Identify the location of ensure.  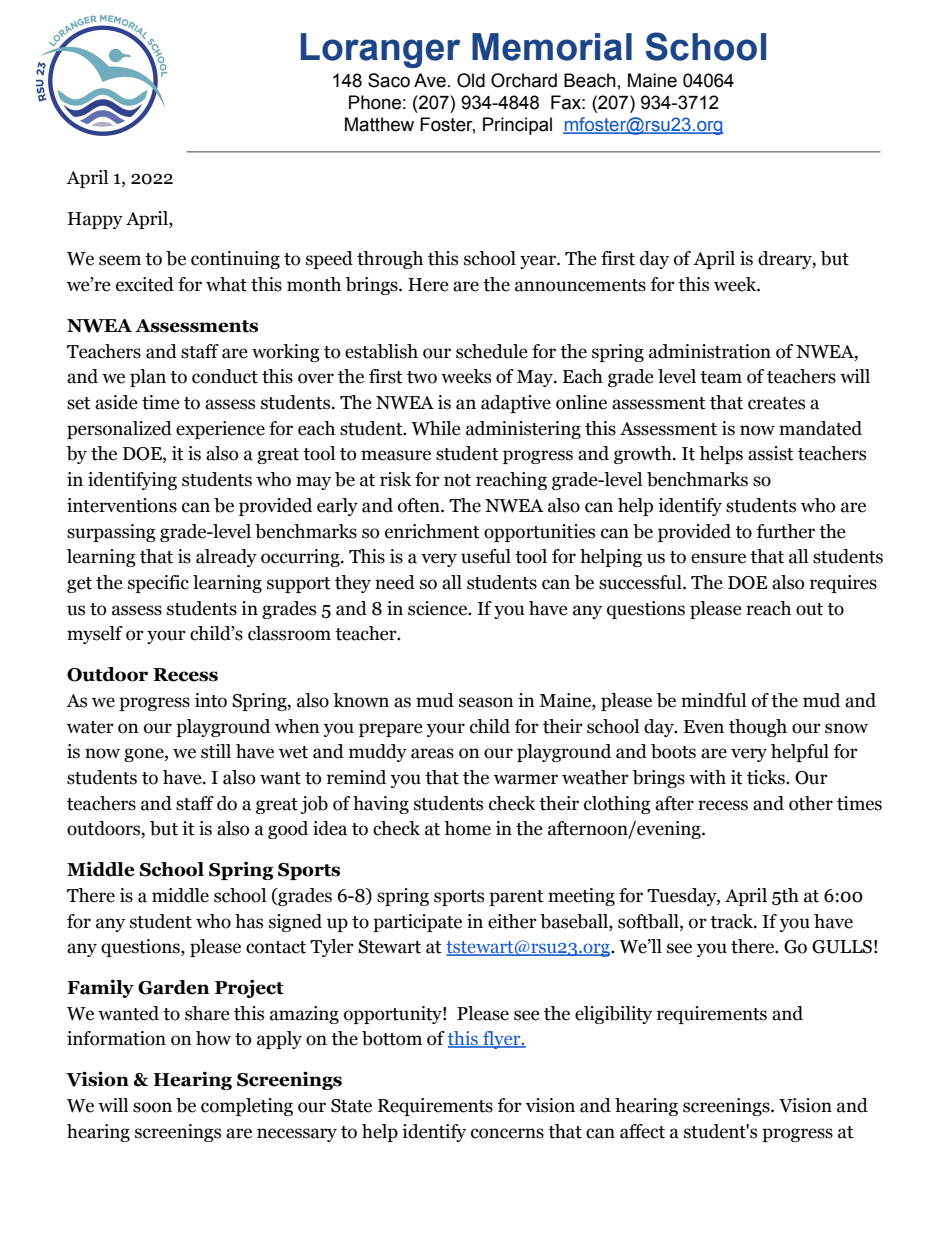
(718, 558).
